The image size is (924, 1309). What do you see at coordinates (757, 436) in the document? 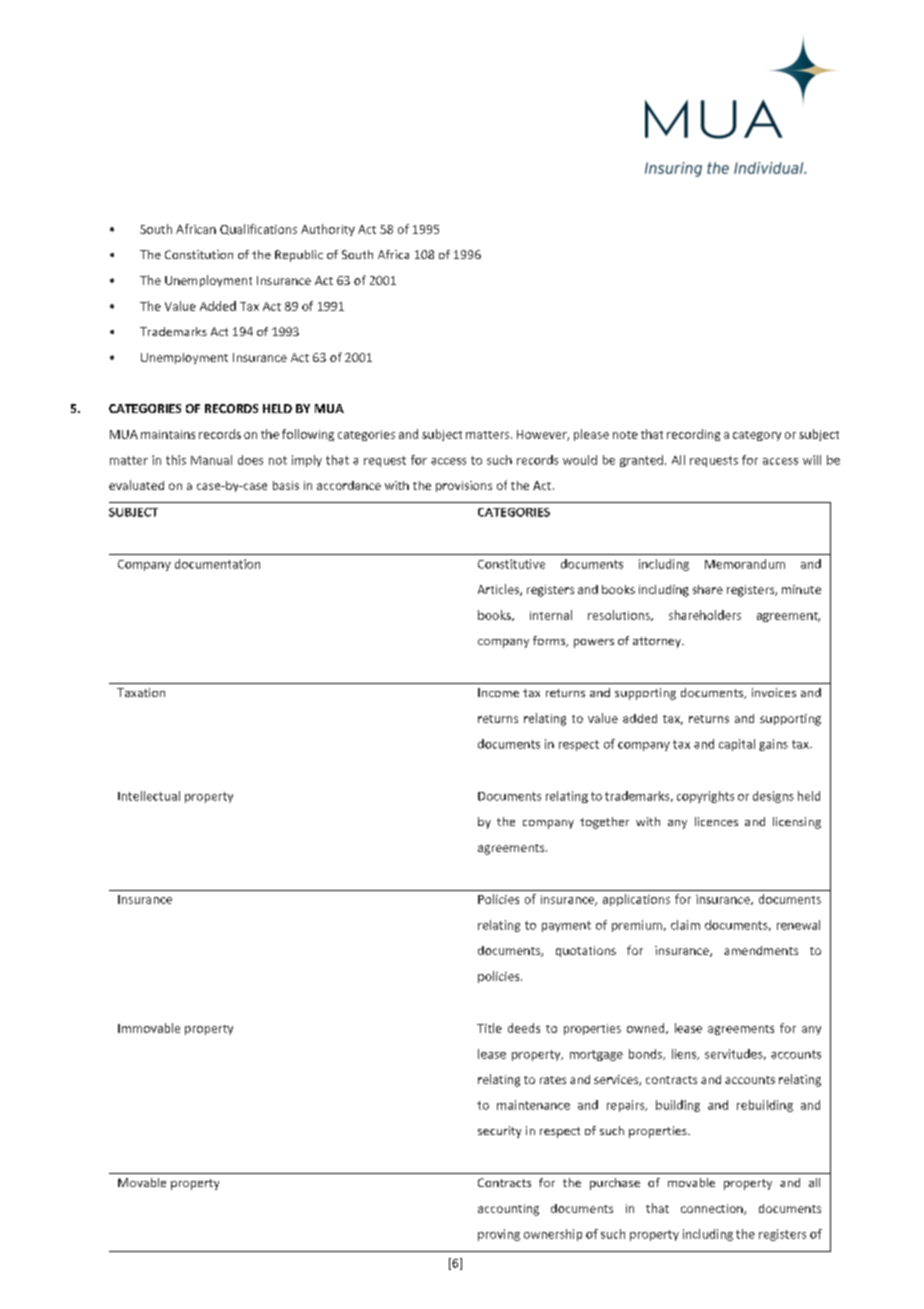
I see `category` at bounding box center [757, 436].
